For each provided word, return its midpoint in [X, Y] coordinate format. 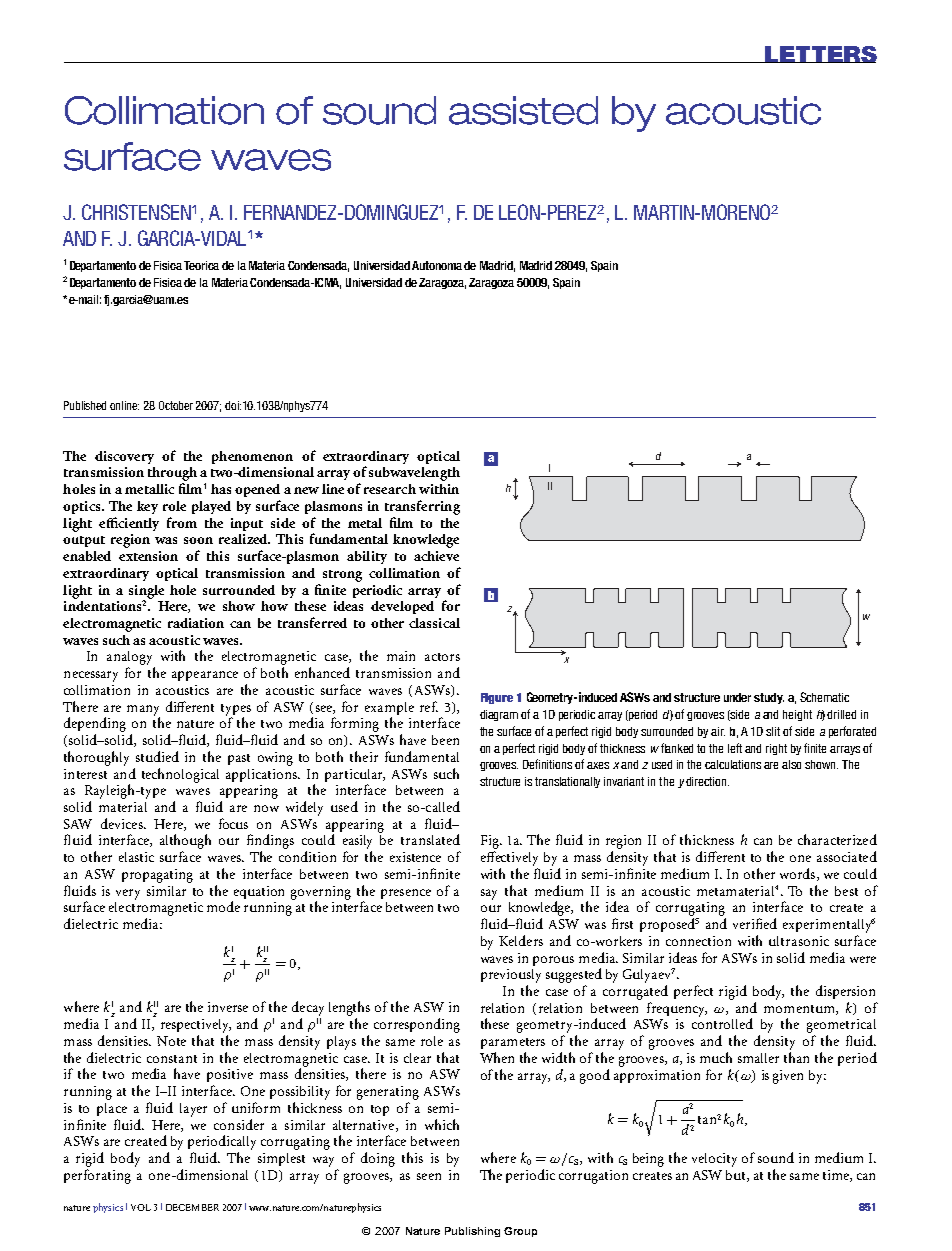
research [390, 489]
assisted [523, 110]
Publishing [472, 1232]
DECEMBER [192, 1207]
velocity [714, 1160]
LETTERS [820, 54]
